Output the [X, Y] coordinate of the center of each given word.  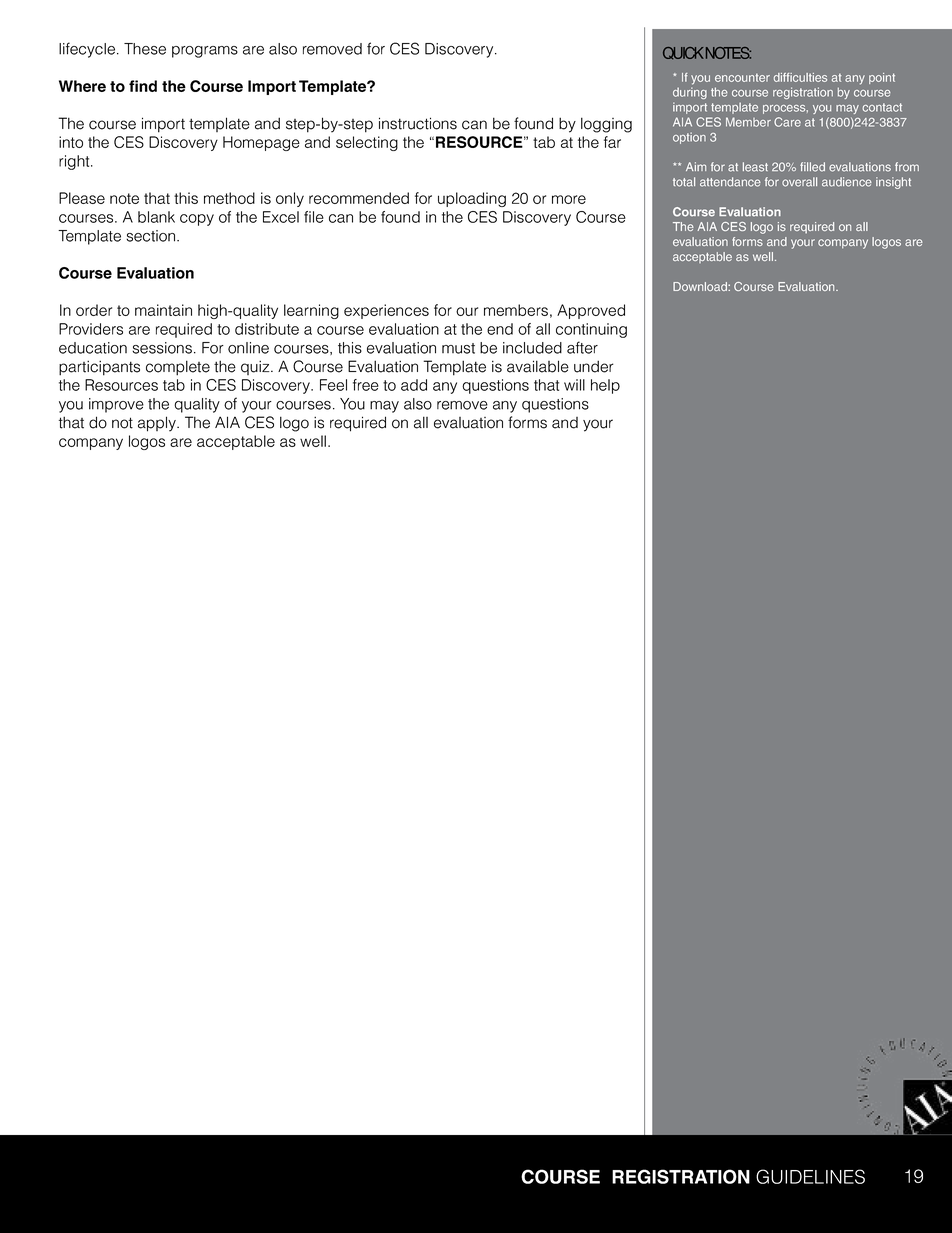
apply [158, 424]
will [574, 385]
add [414, 385]
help [605, 386]
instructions [418, 123]
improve [116, 405]
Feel [333, 385]
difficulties [800, 77]
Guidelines [810, 1176]
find [143, 86]
